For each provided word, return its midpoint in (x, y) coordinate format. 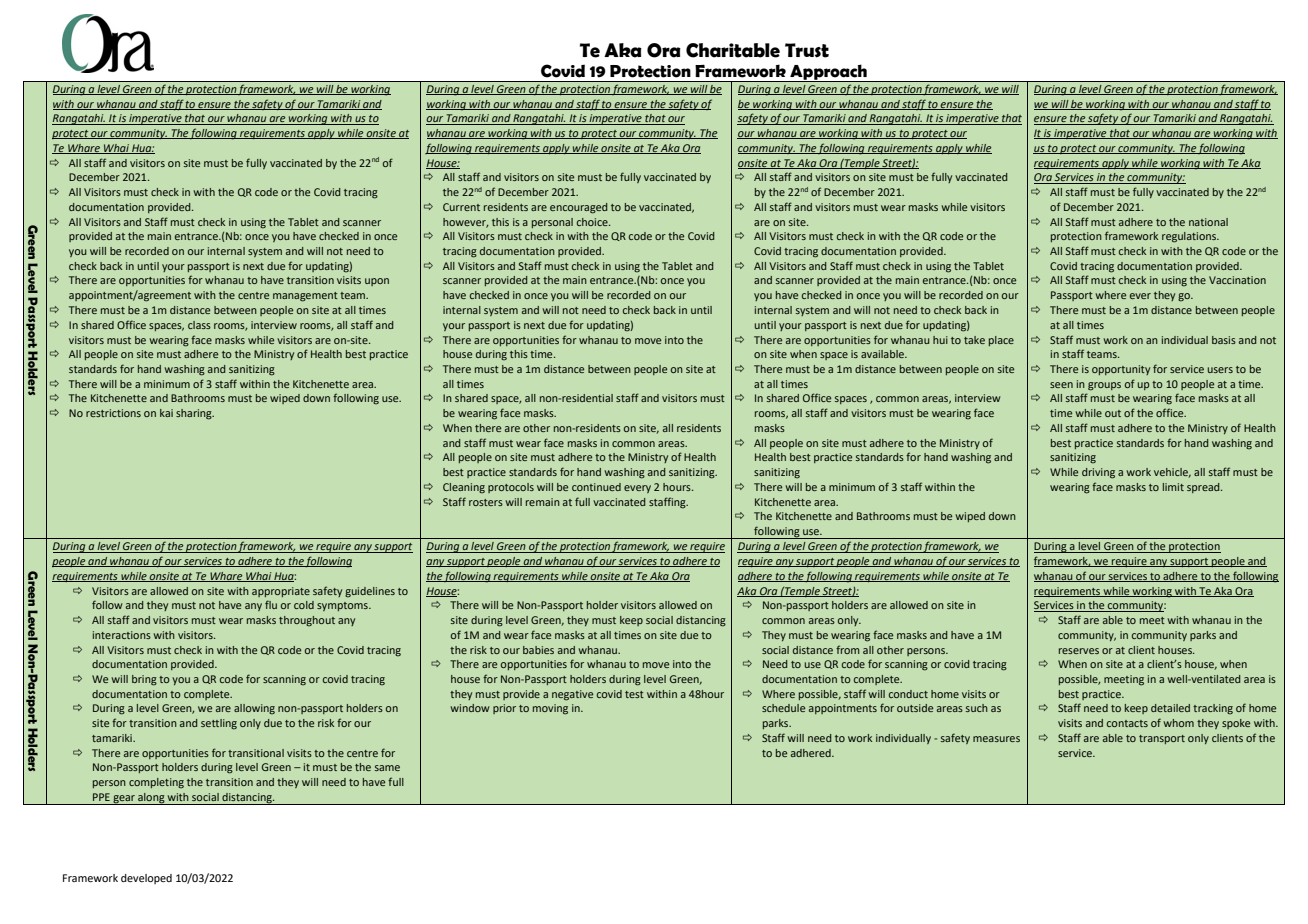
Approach (828, 73)
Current (461, 207)
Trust (807, 50)
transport (1162, 739)
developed (146, 879)
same (387, 768)
